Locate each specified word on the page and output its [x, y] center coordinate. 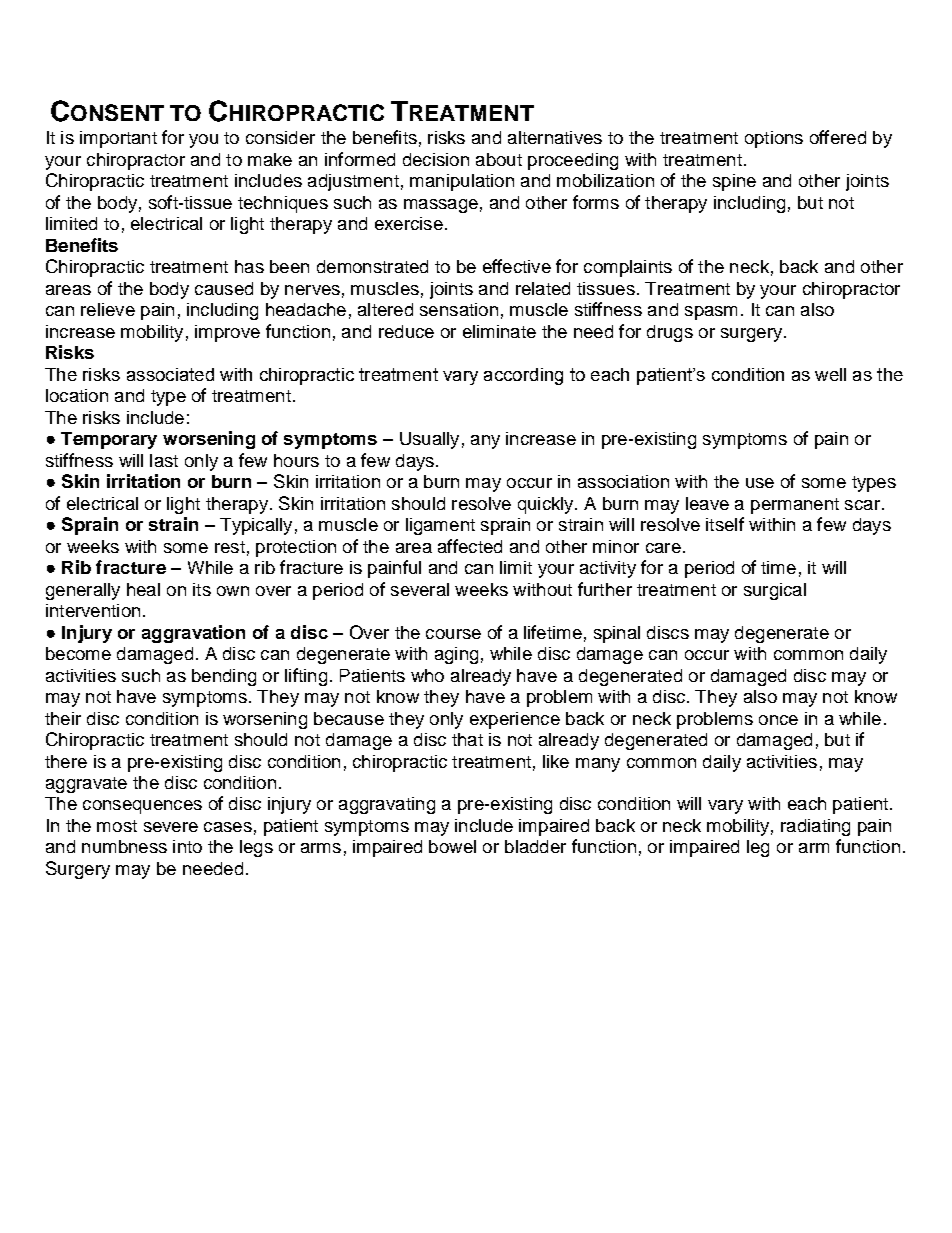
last [164, 460]
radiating [815, 827]
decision [436, 159]
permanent [795, 506]
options [774, 139]
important [118, 139]
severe [171, 827]
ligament [440, 526]
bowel [452, 846]
